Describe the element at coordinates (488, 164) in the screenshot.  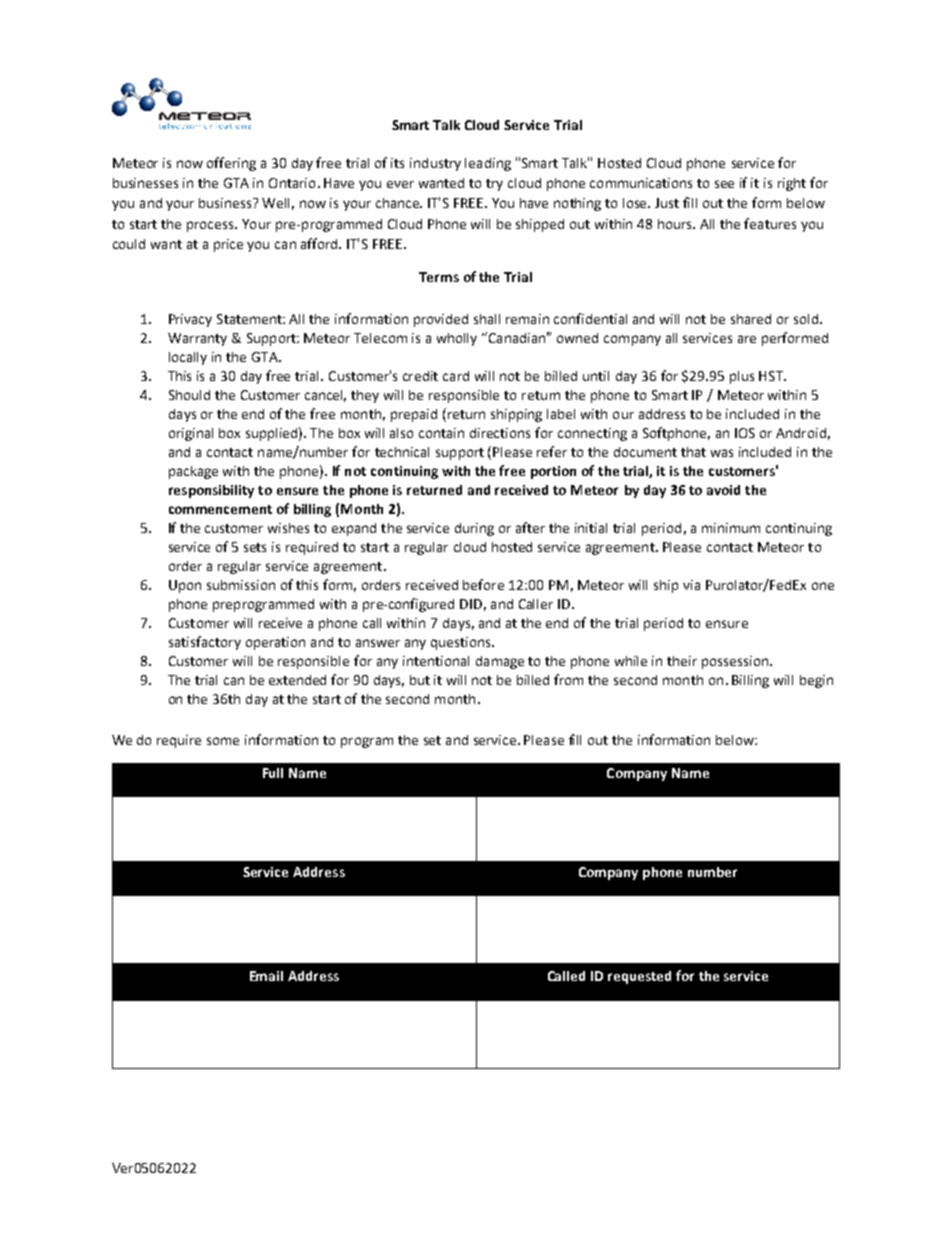
I see `leading` at that location.
